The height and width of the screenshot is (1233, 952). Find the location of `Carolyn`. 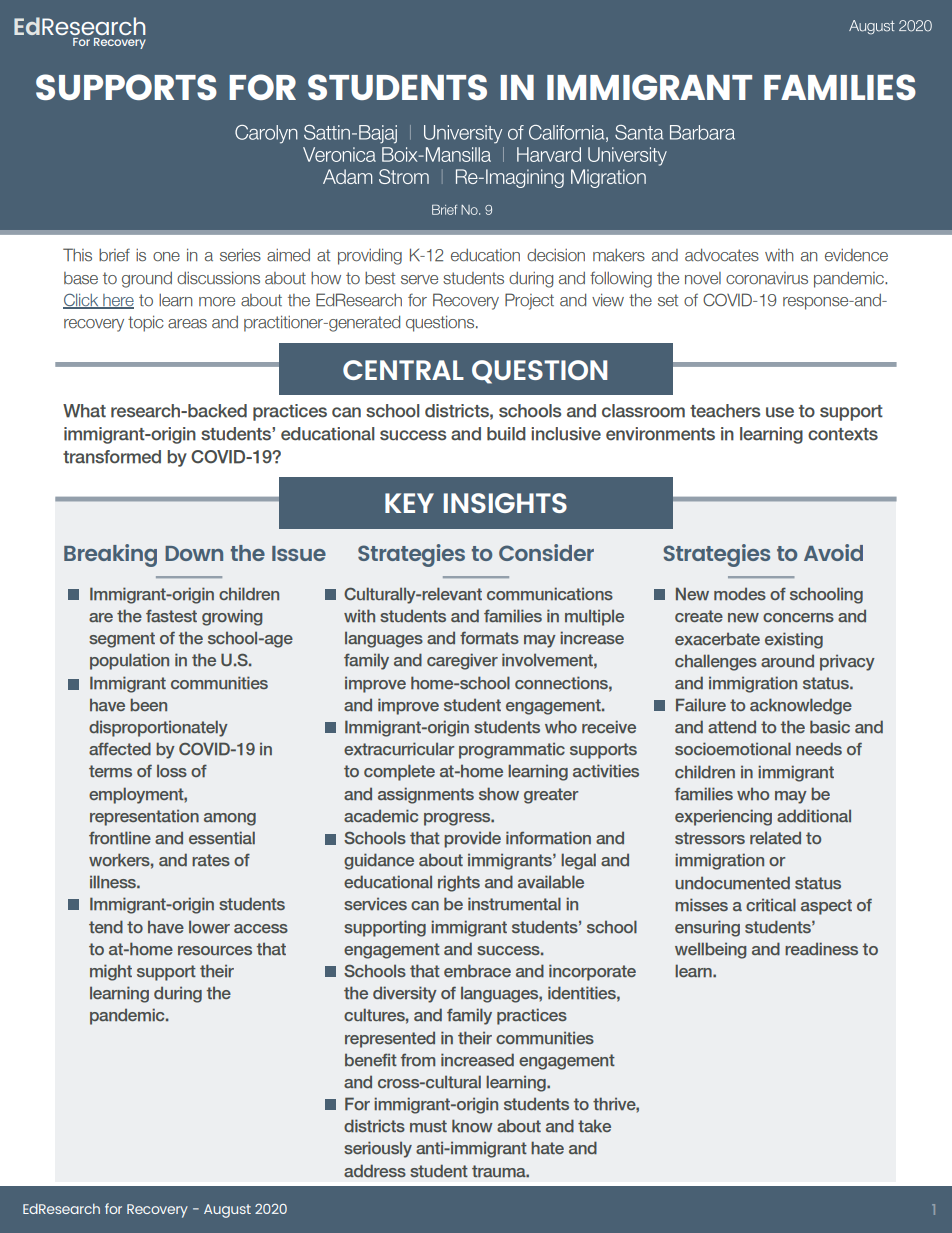

Carolyn is located at coordinates (266, 134).
